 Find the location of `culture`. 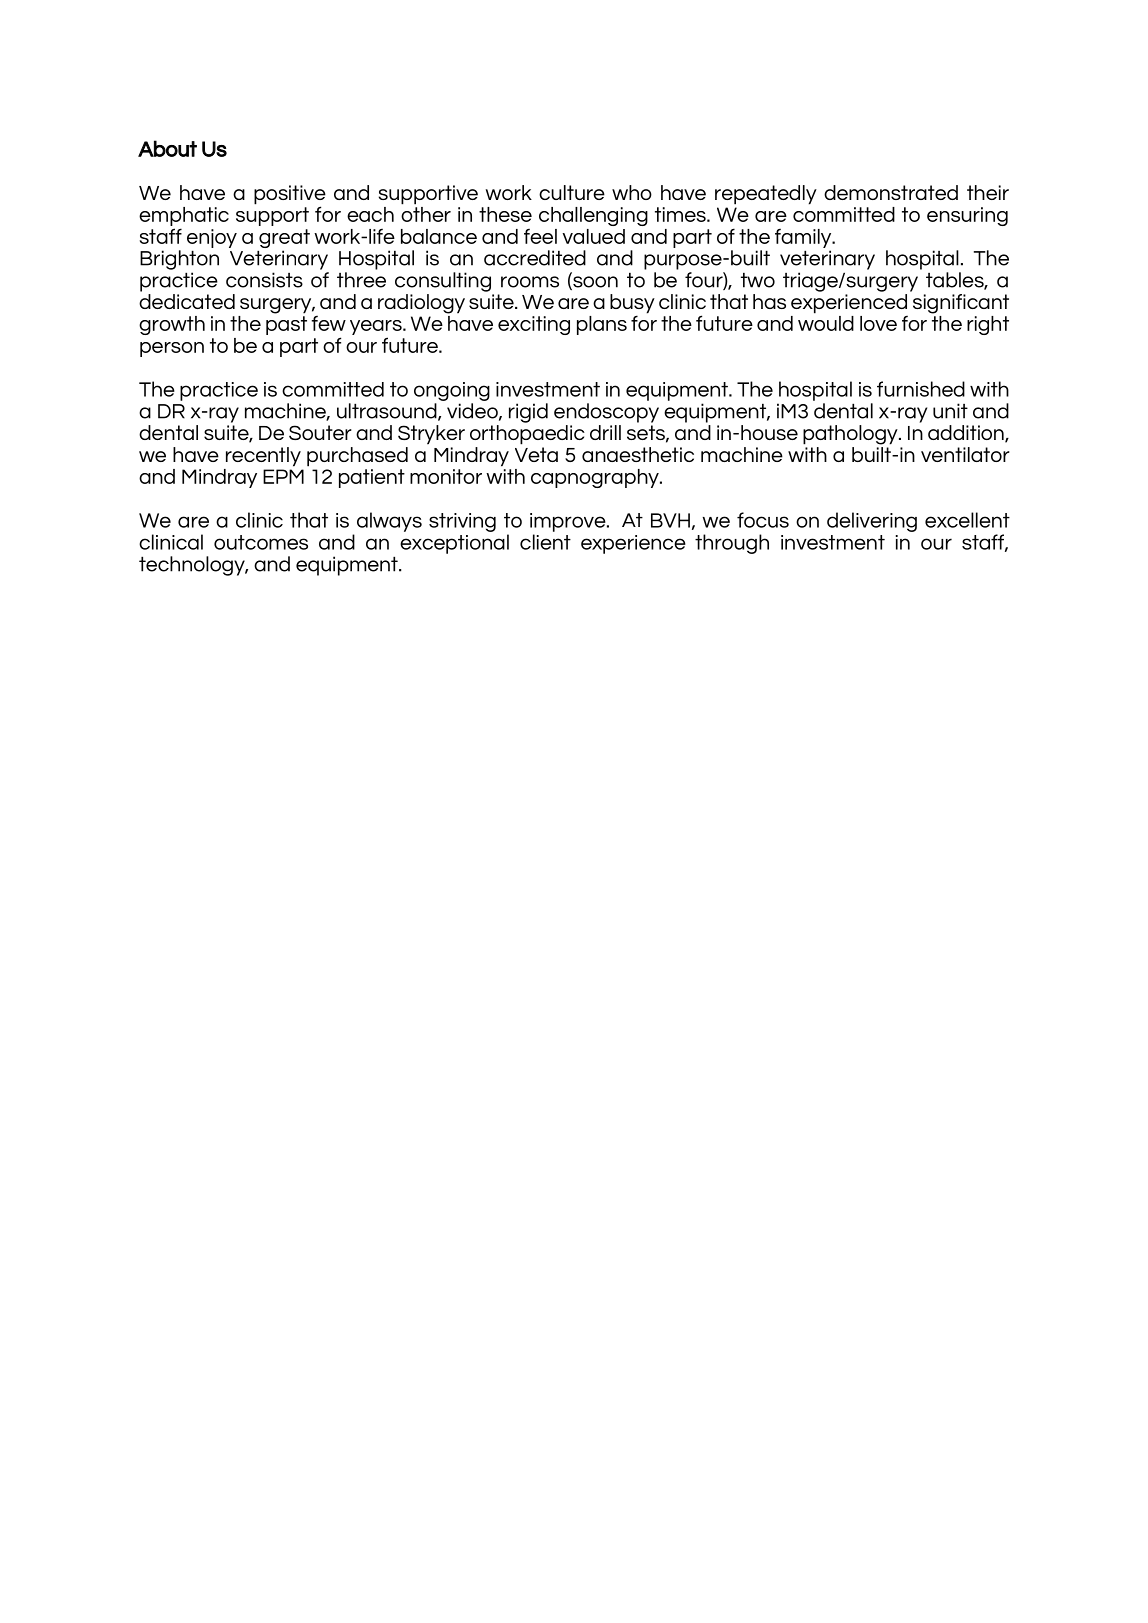

culture is located at coordinates (572, 192).
